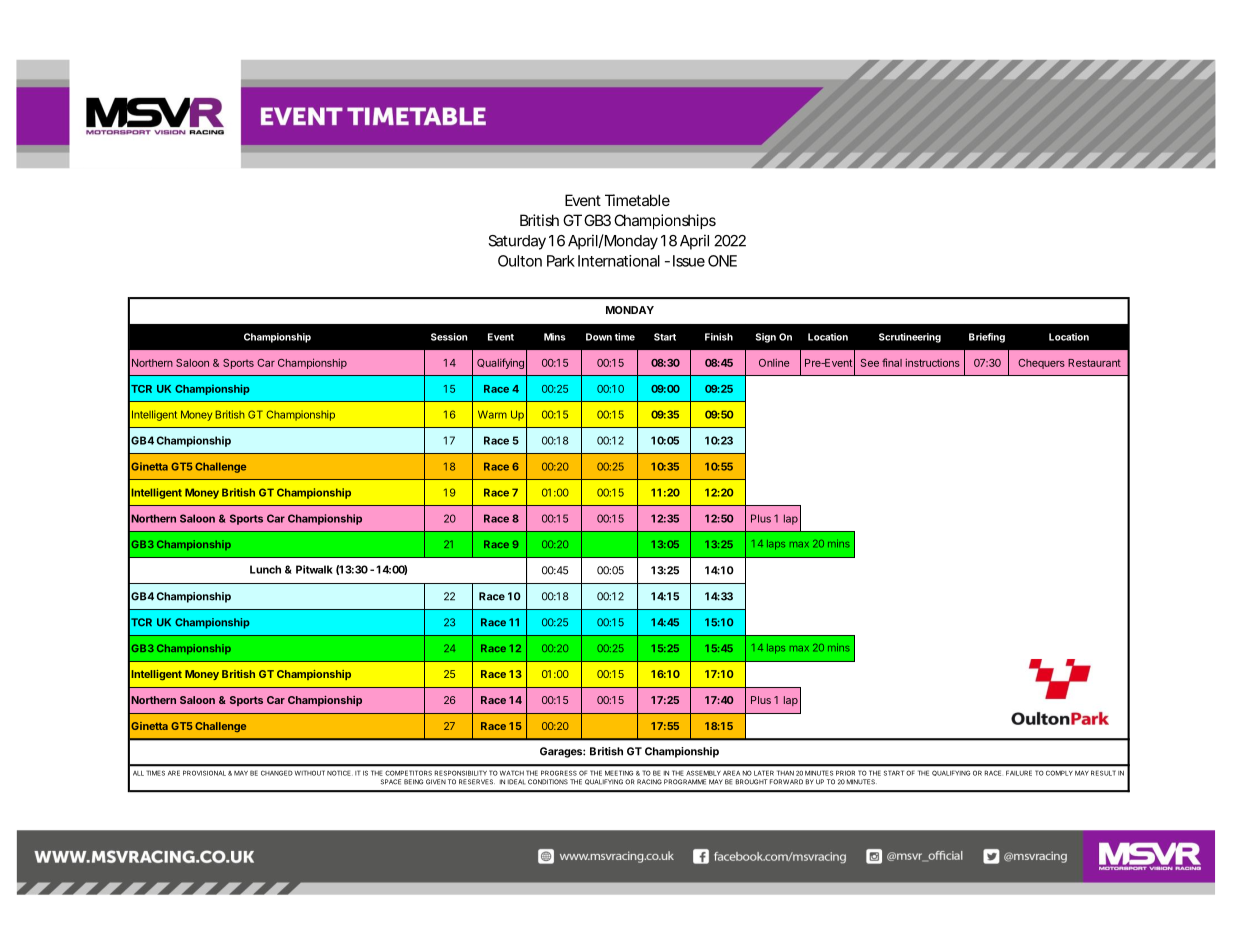 The height and width of the image is (952, 1233). I want to click on RACING, so click(649, 782).
